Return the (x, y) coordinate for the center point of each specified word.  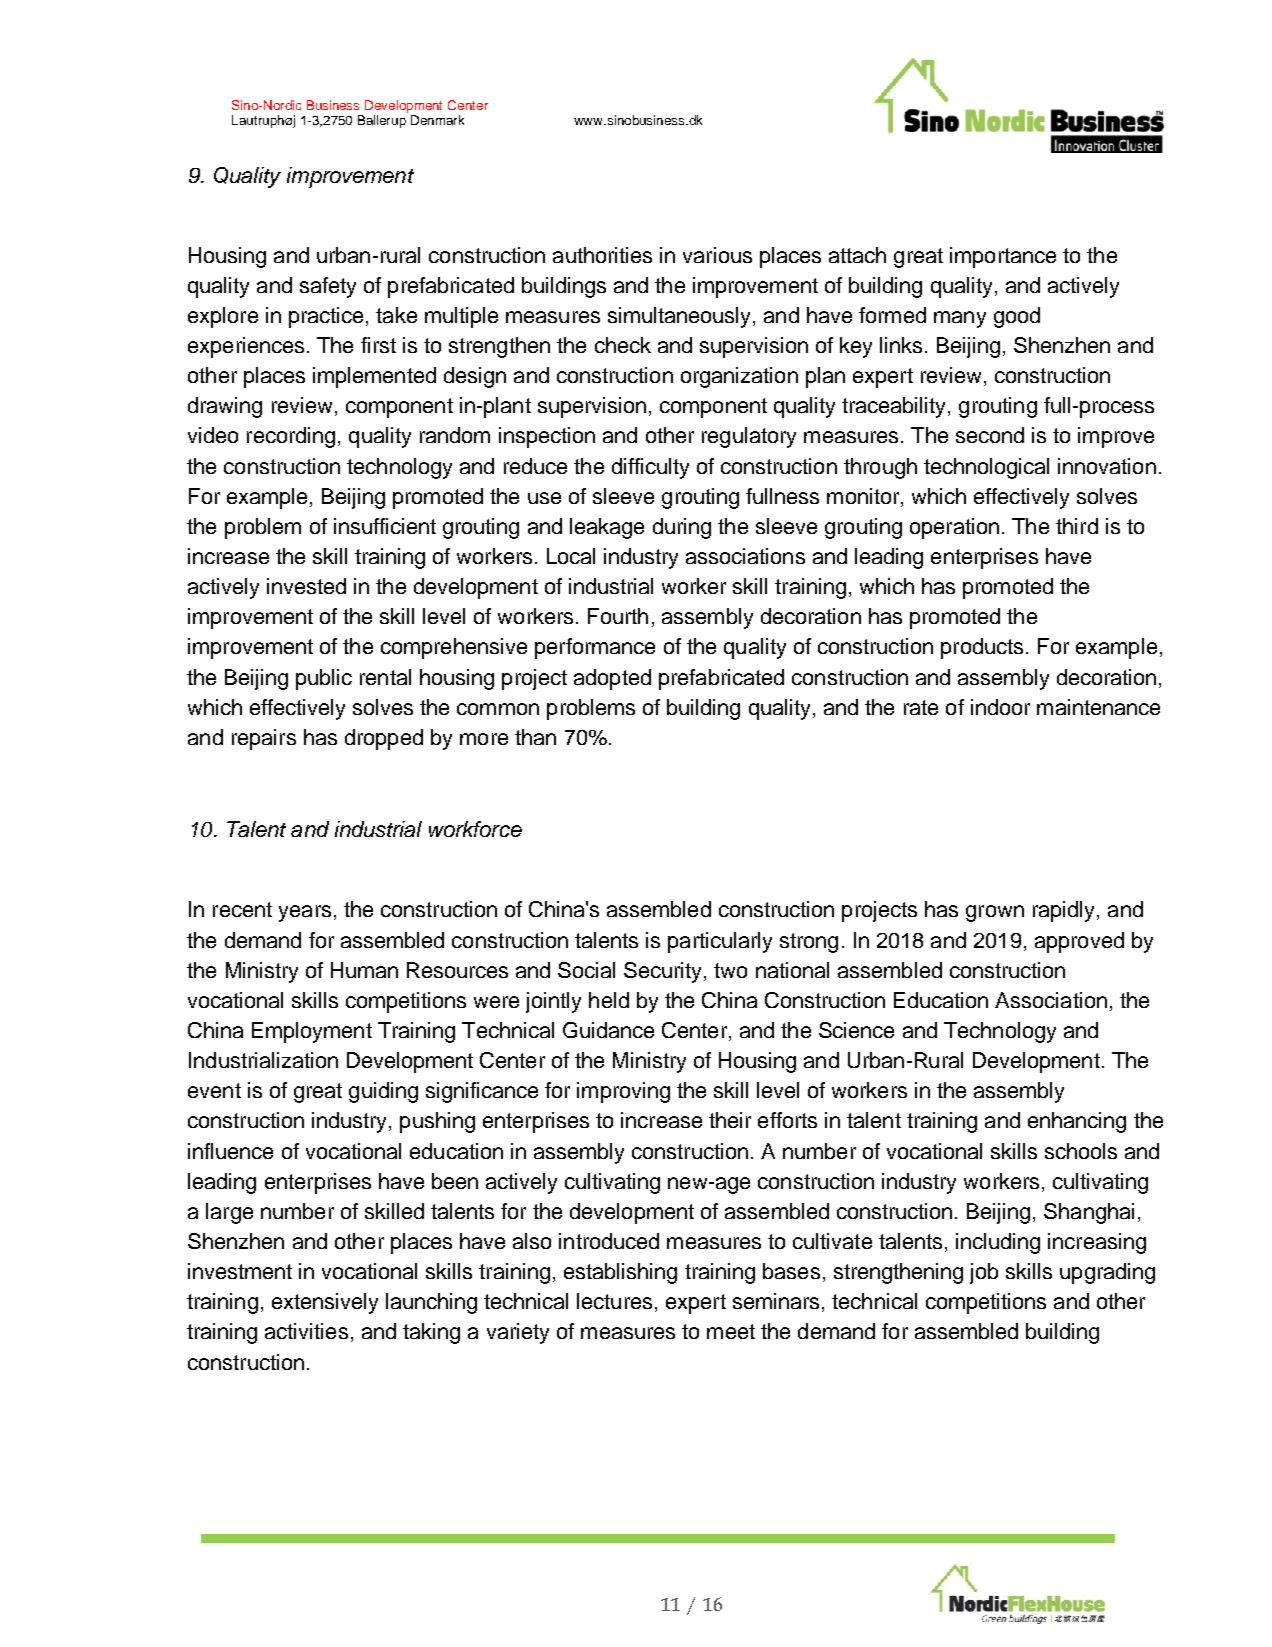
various (717, 255)
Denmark (437, 120)
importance (1003, 257)
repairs (264, 739)
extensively (325, 1303)
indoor (1000, 707)
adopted (612, 679)
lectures (614, 1301)
